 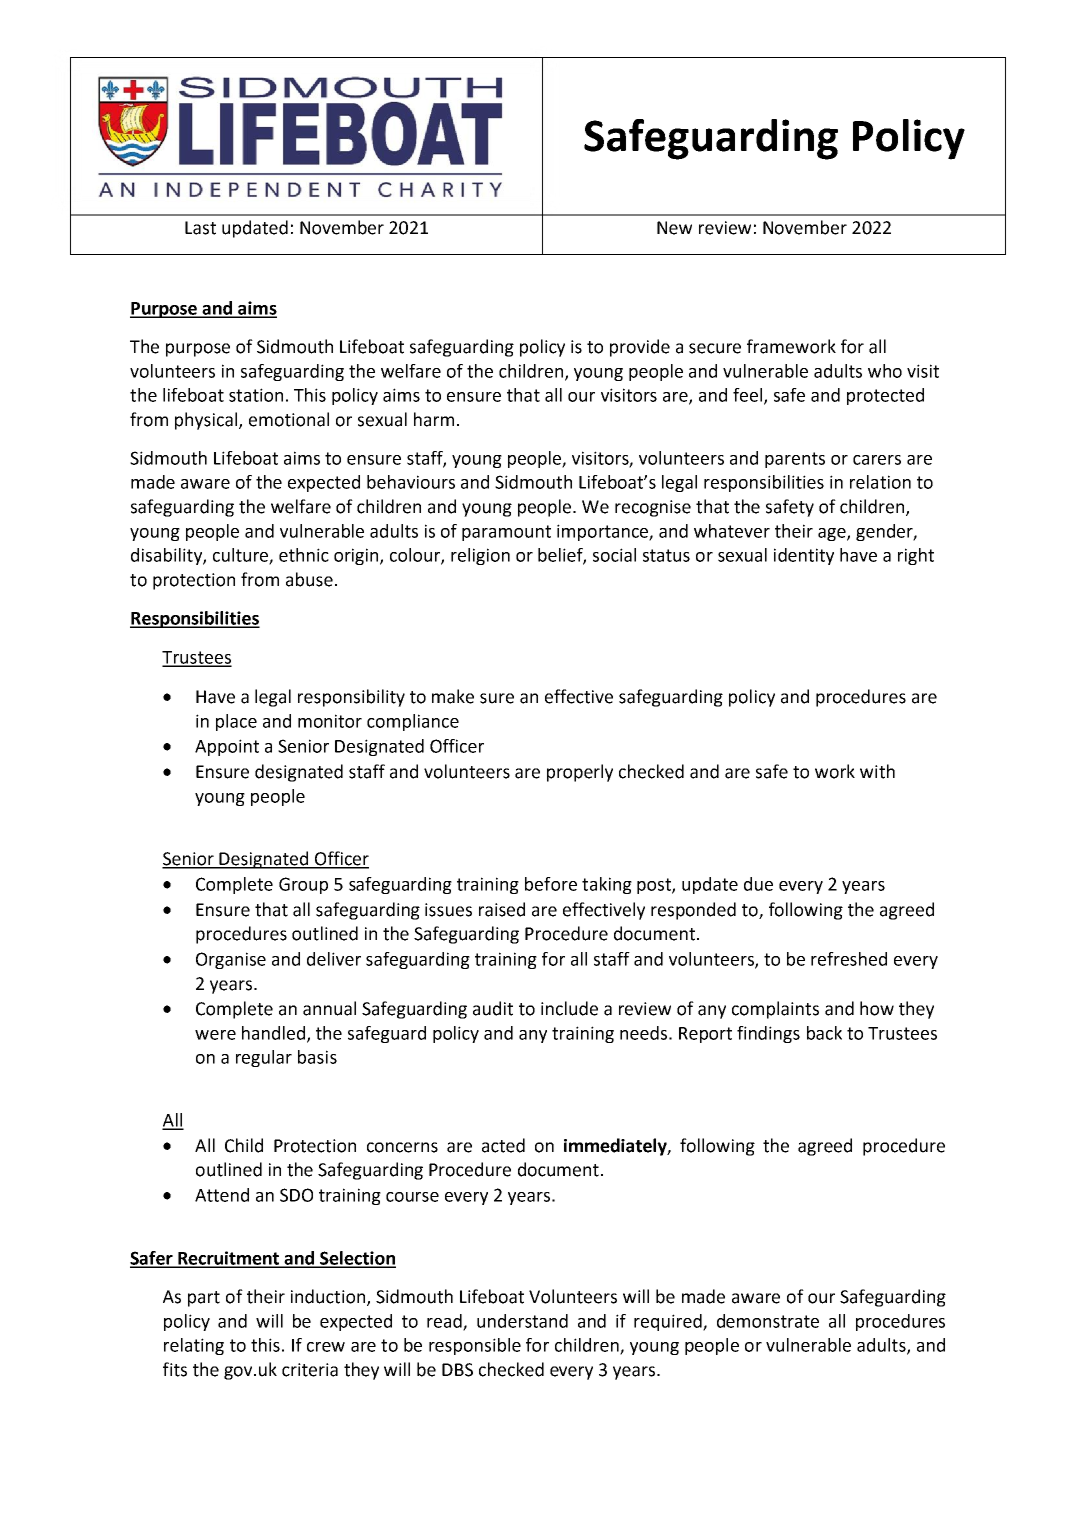 What do you see at coordinates (227, 747) in the page?
I see `Appoint` at bounding box center [227, 747].
